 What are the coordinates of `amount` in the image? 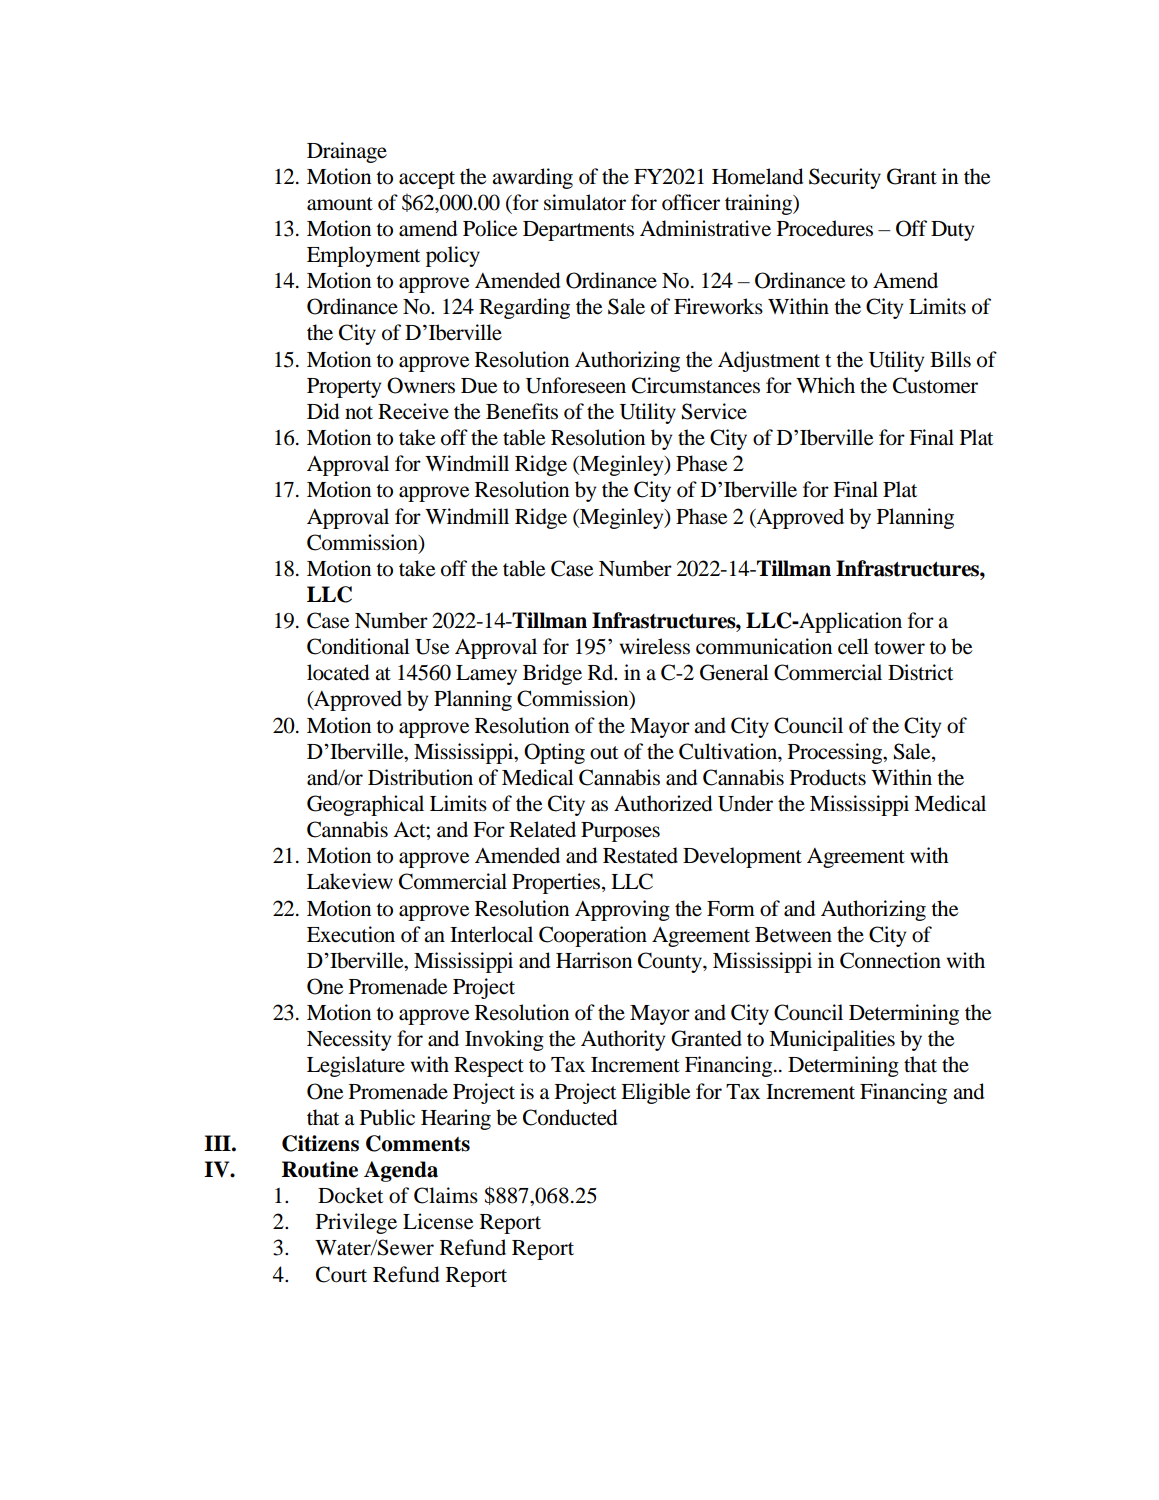 It's located at (340, 204).
